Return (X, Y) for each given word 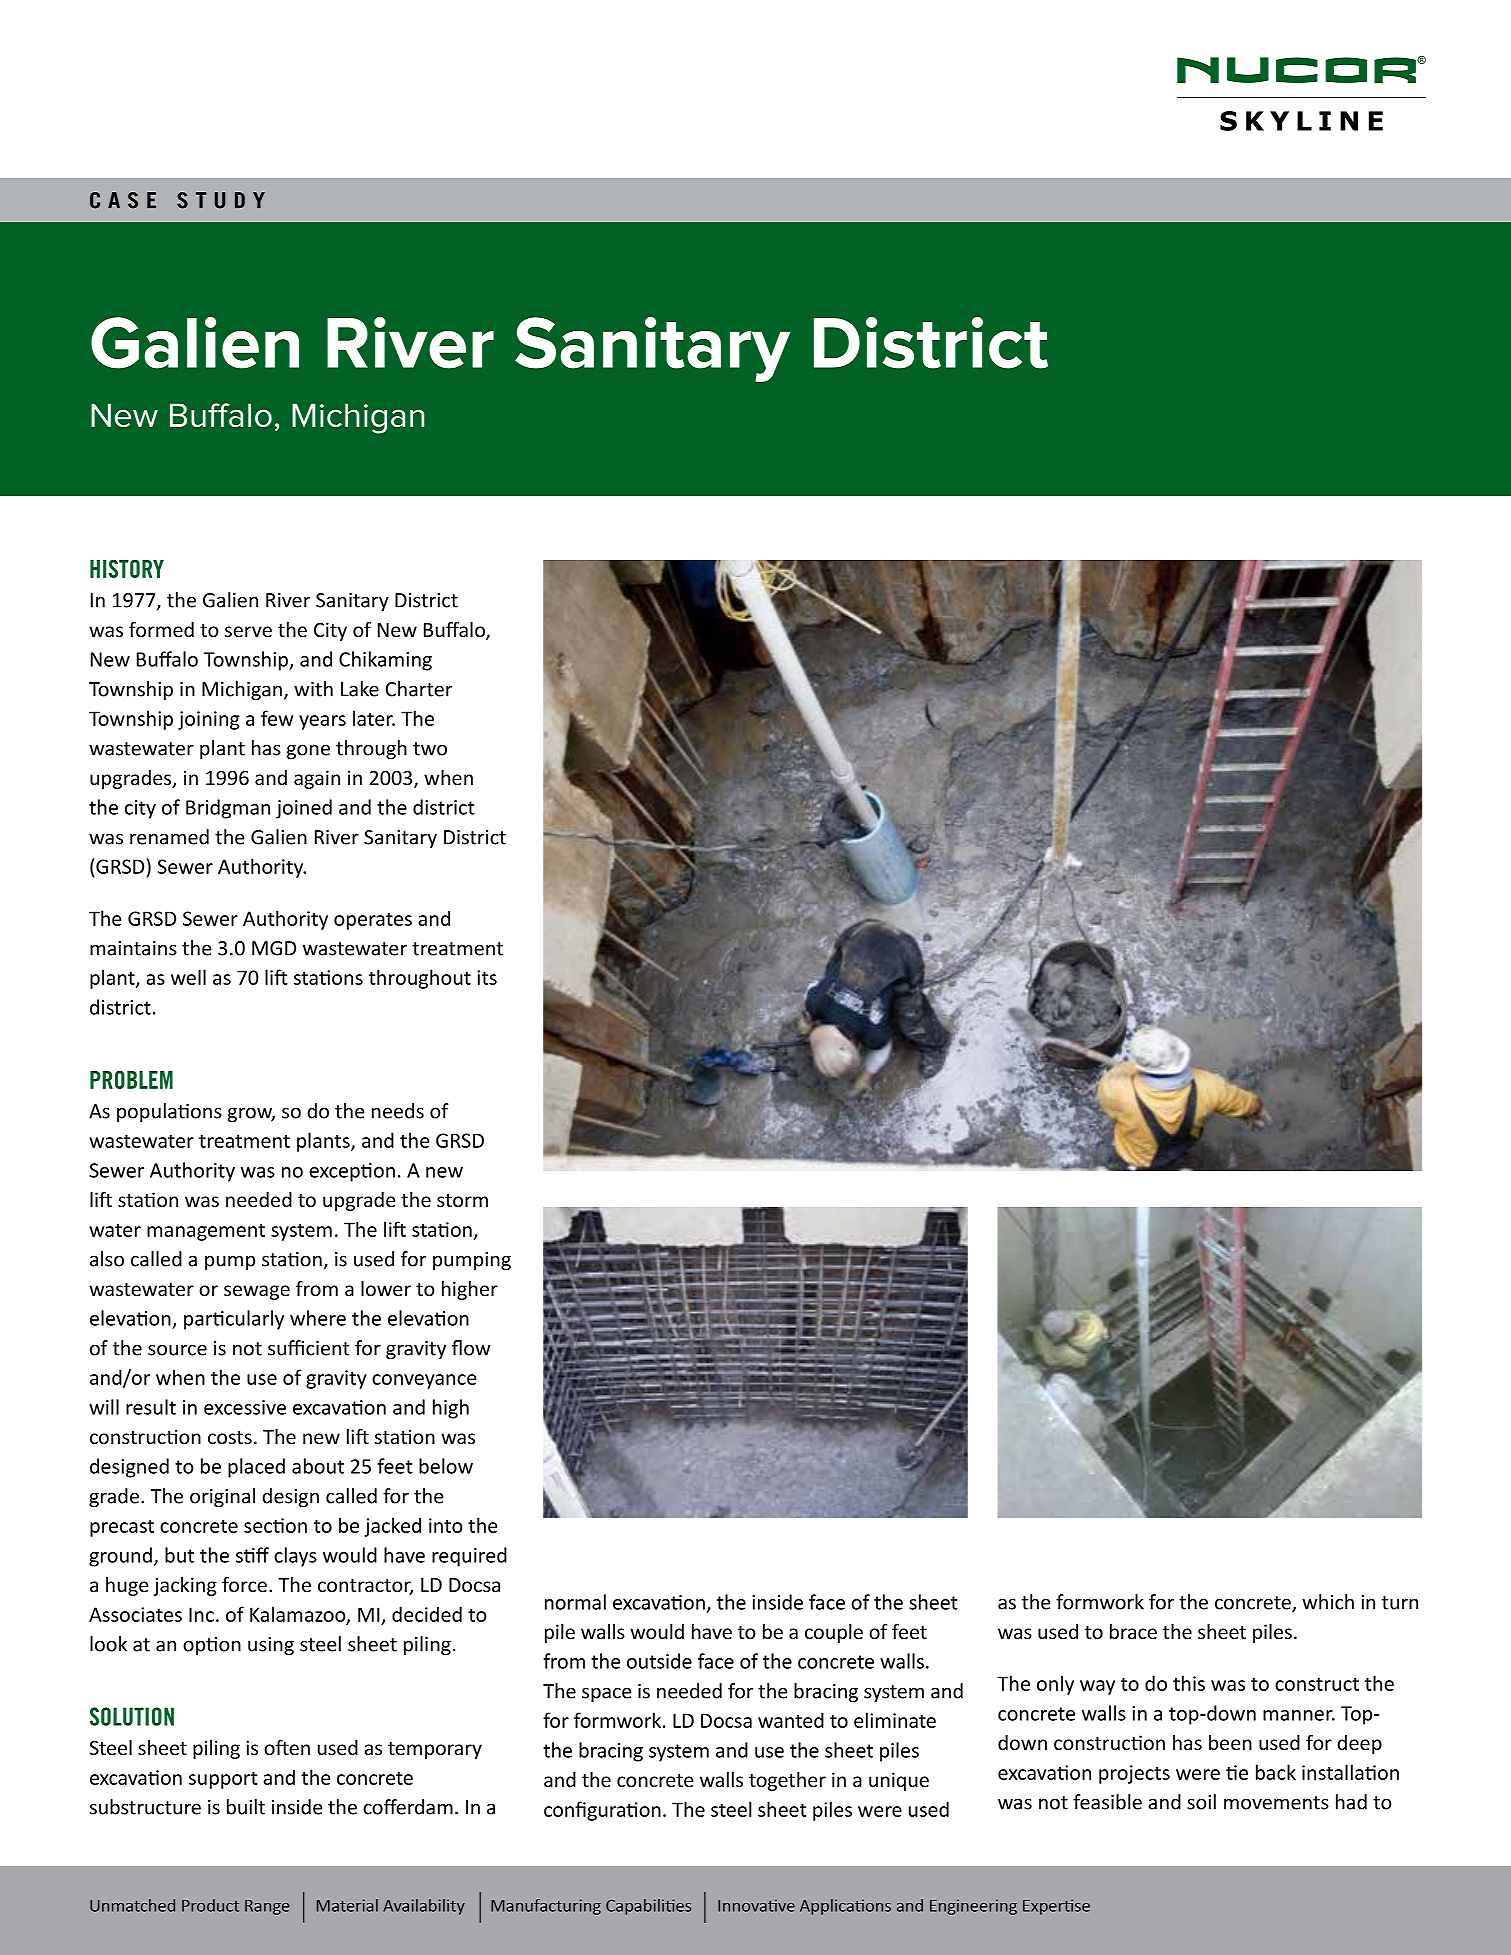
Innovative (756, 1905)
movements (1276, 1803)
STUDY (221, 200)
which (1328, 1602)
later (374, 718)
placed (256, 1468)
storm (462, 1200)
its (487, 977)
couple (834, 1633)
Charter (419, 689)
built (246, 1807)
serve (248, 631)
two (430, 749)
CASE (123, 200)
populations (169, 1112)
